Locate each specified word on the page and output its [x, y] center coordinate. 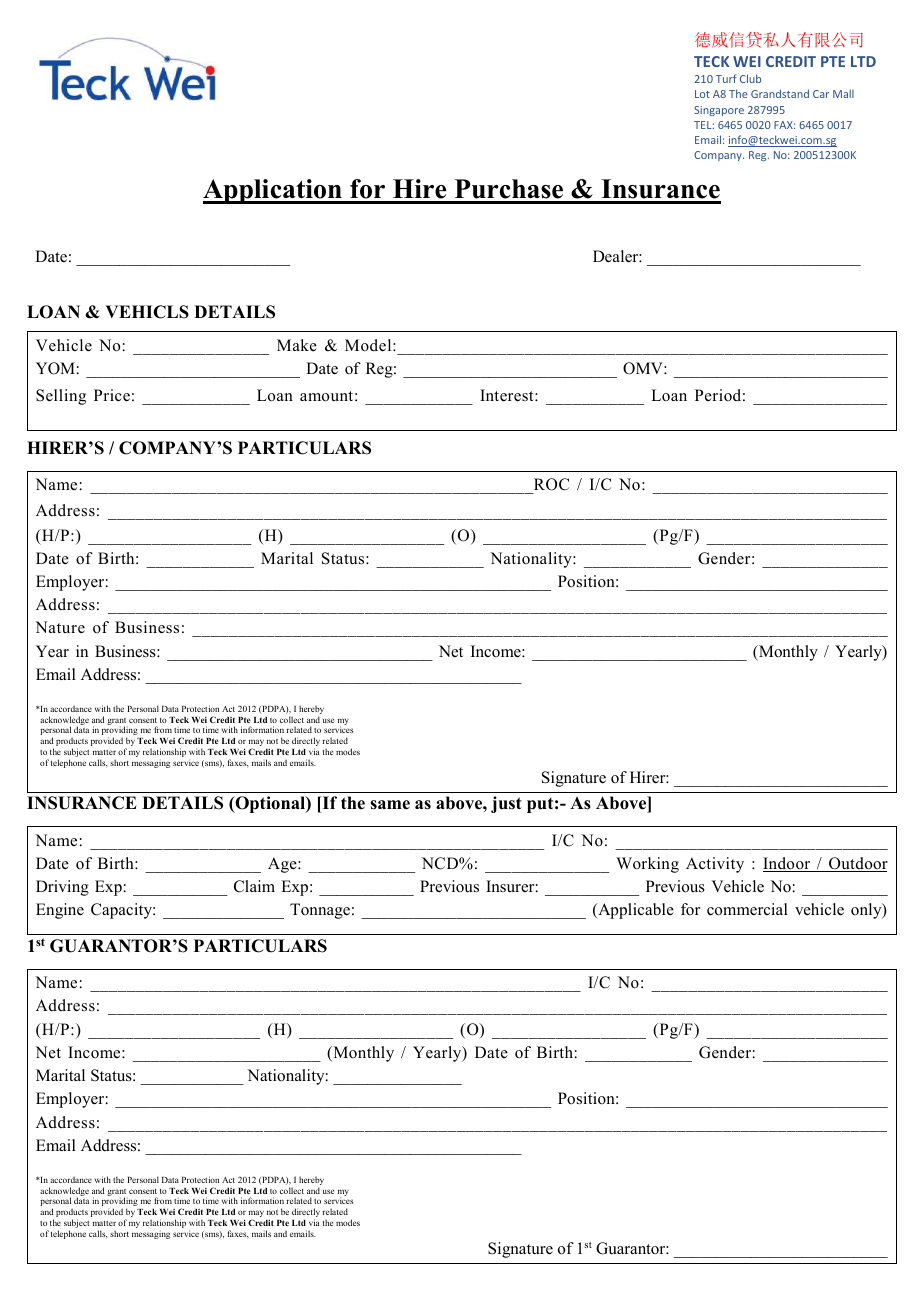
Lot [702, 94]
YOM [55, 368]
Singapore [719, 111]
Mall [843, 93]
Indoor [788, 864]
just [506, 804]
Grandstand [780, 93]
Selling [61, 397]
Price [112, 395]
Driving [62, 888]
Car [821, 94]
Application [273, 191]
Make [297, 345]
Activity [715, 865]
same [390, 805]
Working [647, 865]
